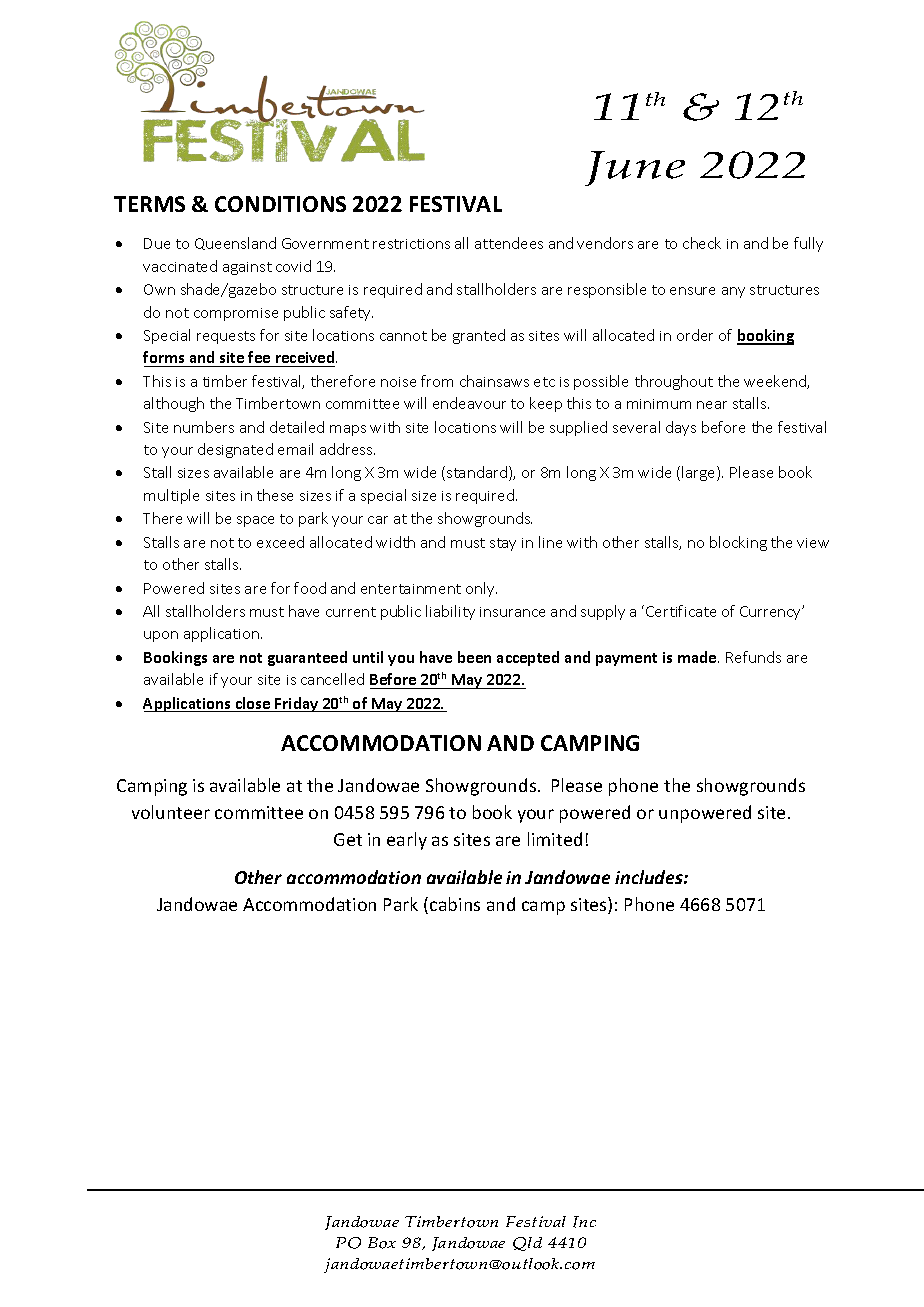  What do you see at coordinates (255, 521) in the document?
I see `space` at bounding box center [255, 521].
